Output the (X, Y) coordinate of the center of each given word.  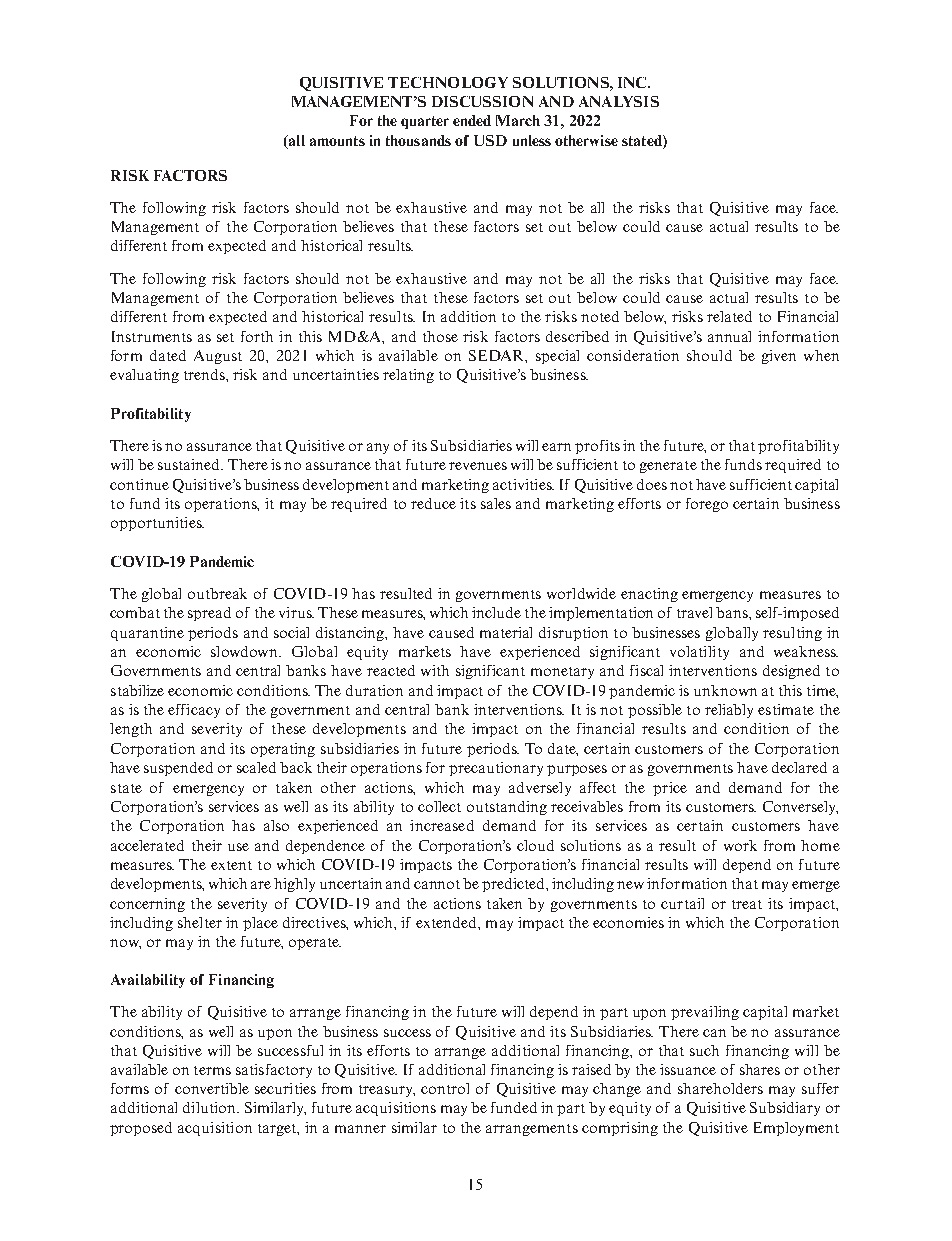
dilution (210, 1107)
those (440, 336)
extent (231, 865)
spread (209, 614)
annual (729, 336)
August (218, 357)
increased (442, 825)
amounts (337, 141)
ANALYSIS (619, 101)
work (740, 845)
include (496, 612)
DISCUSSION (482, 101)
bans (733, 612)
